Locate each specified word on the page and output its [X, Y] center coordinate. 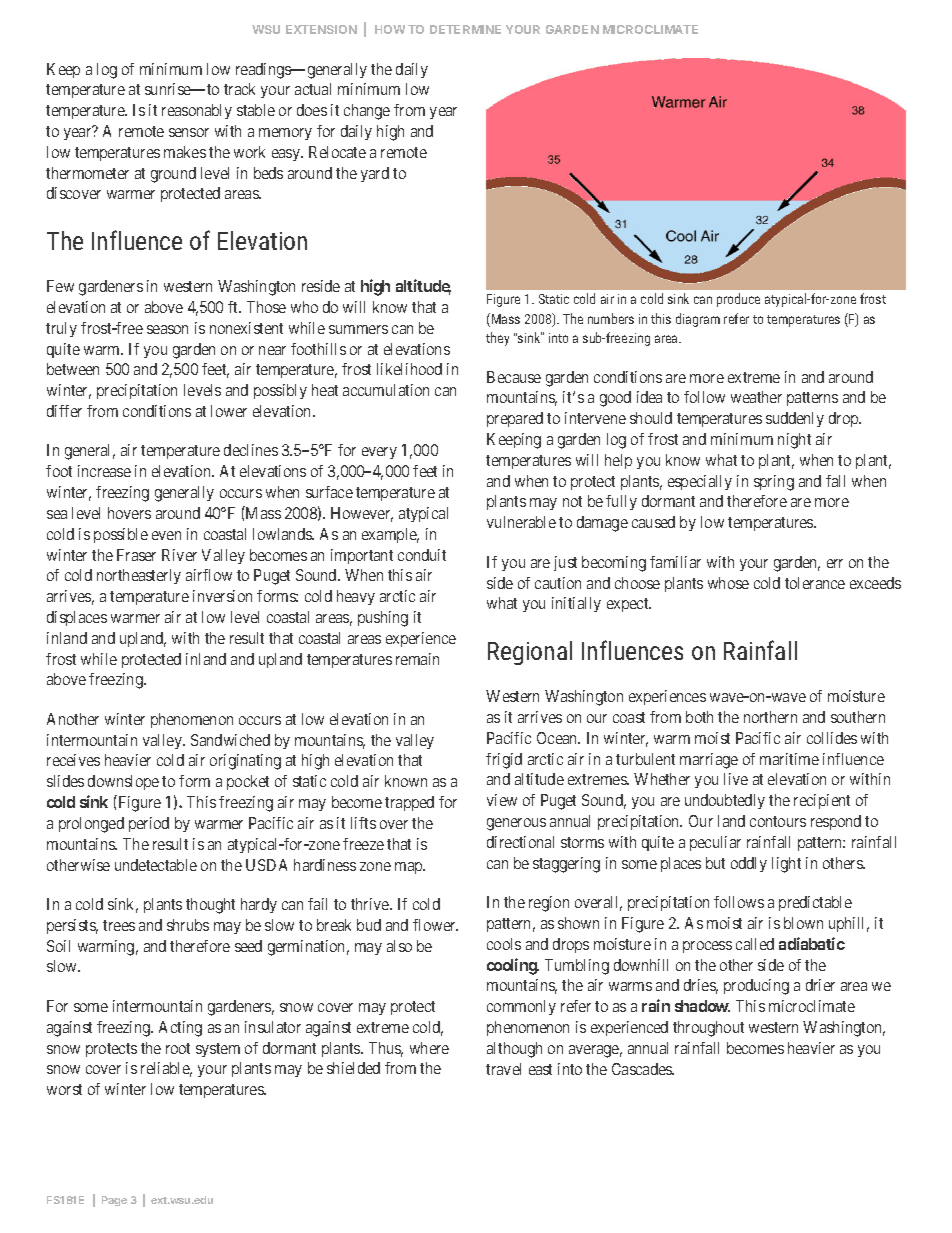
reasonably [197, 111]
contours [778, 821]
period [149, 824]
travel [503, 1069]
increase [104, 471]
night [794, 441]
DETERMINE [465, 29]
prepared [515, 419]
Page [114, 1201]
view [502, 800]
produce [738, 300]
